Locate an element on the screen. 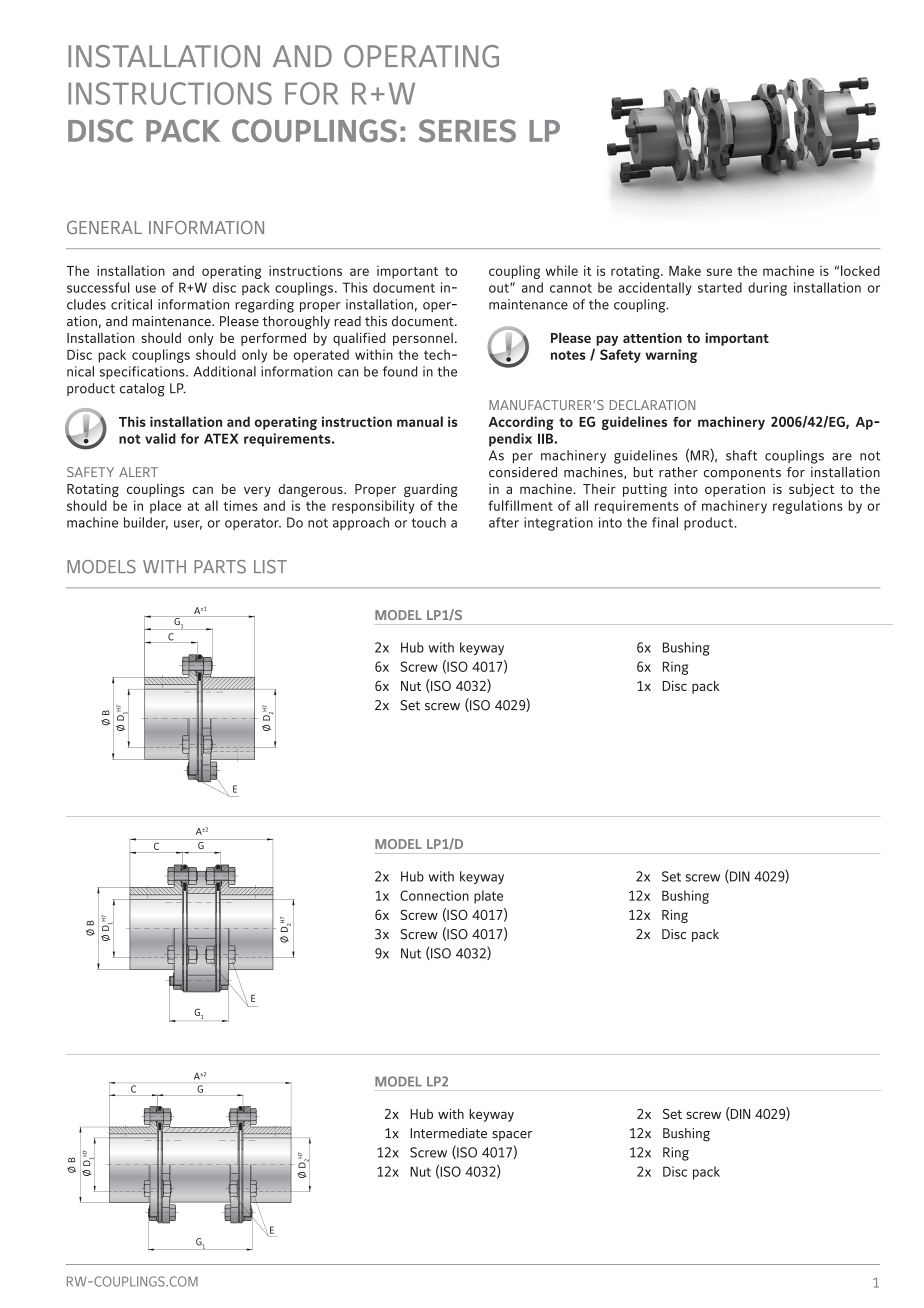 The width and height of the screenshot is (924, 1308). SERIES is located at coordinates (467, 130).
